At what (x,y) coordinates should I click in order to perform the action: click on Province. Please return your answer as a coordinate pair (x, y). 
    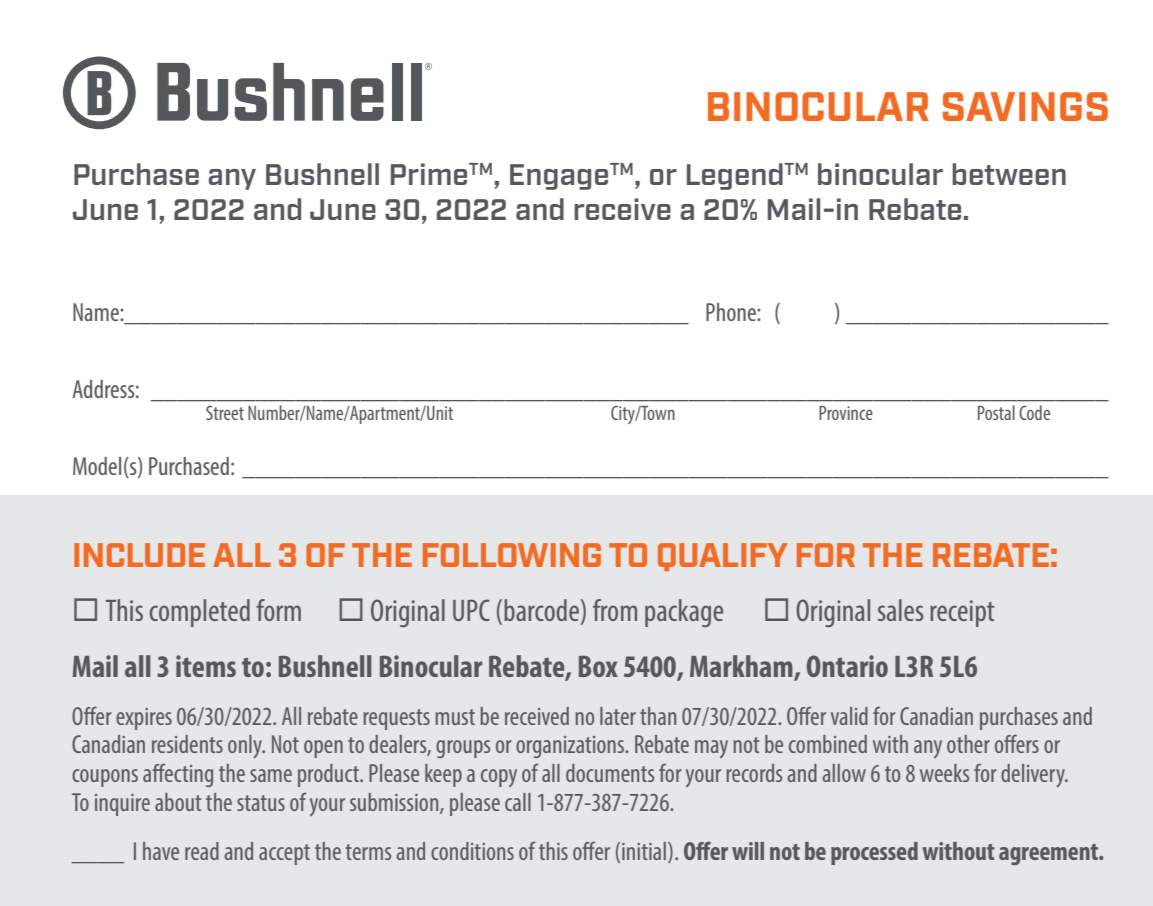
    Looking at the image, I should click on (846, 413).
